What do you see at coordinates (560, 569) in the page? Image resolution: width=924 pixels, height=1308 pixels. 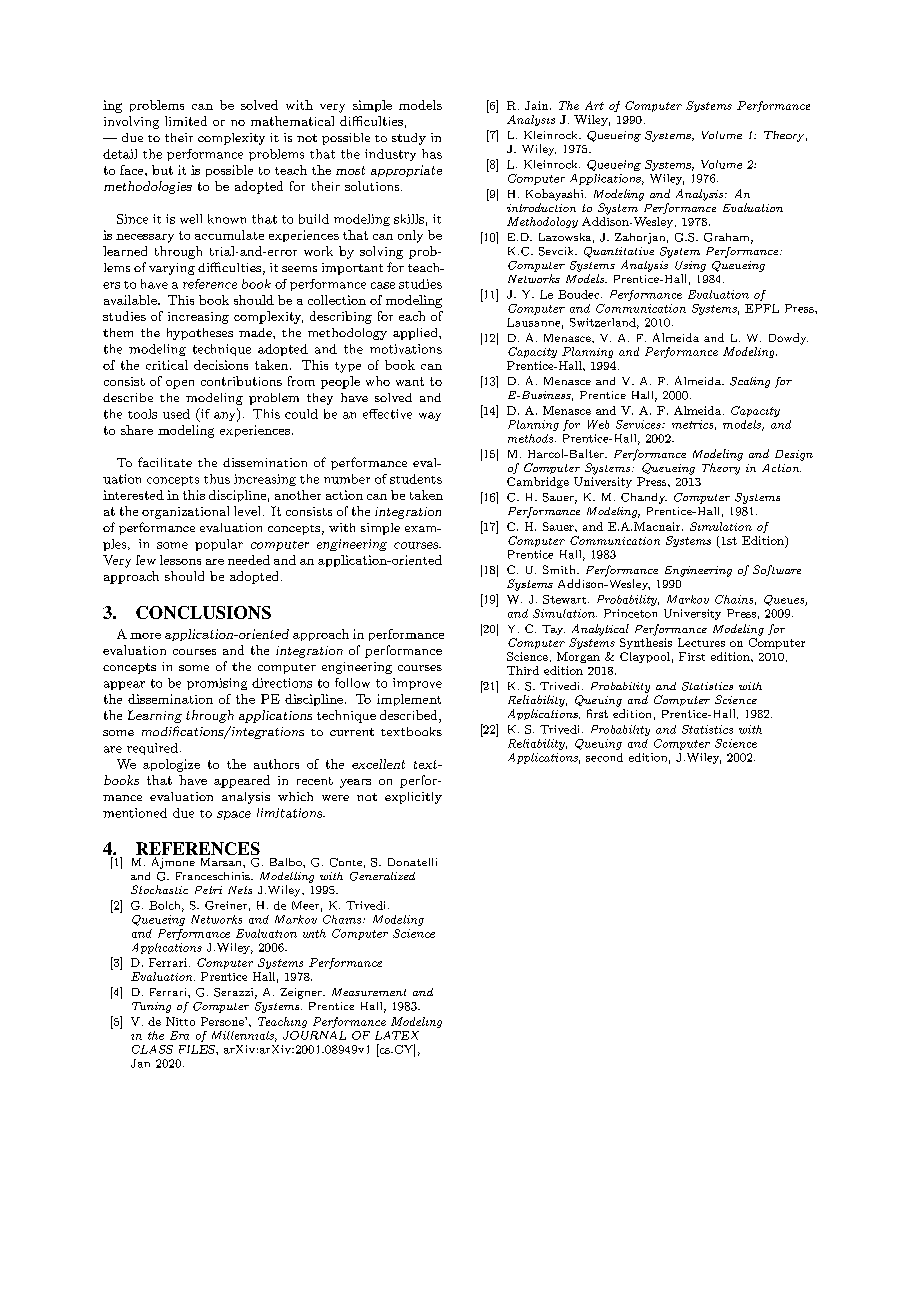 I see `Smith` at bounding box center [560, 569].
